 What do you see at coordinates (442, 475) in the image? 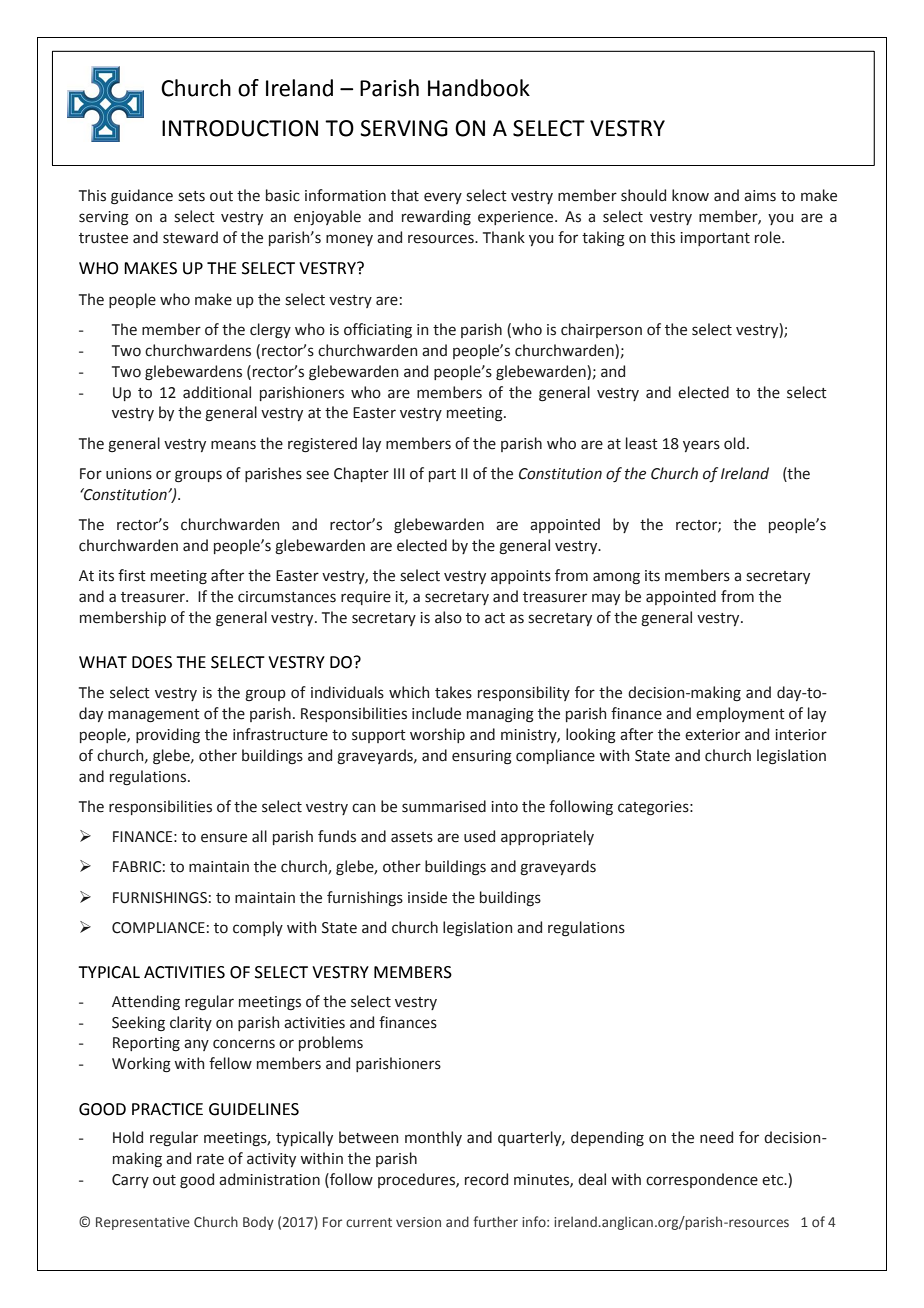
I see `part` at bounding box center [442, 475].
